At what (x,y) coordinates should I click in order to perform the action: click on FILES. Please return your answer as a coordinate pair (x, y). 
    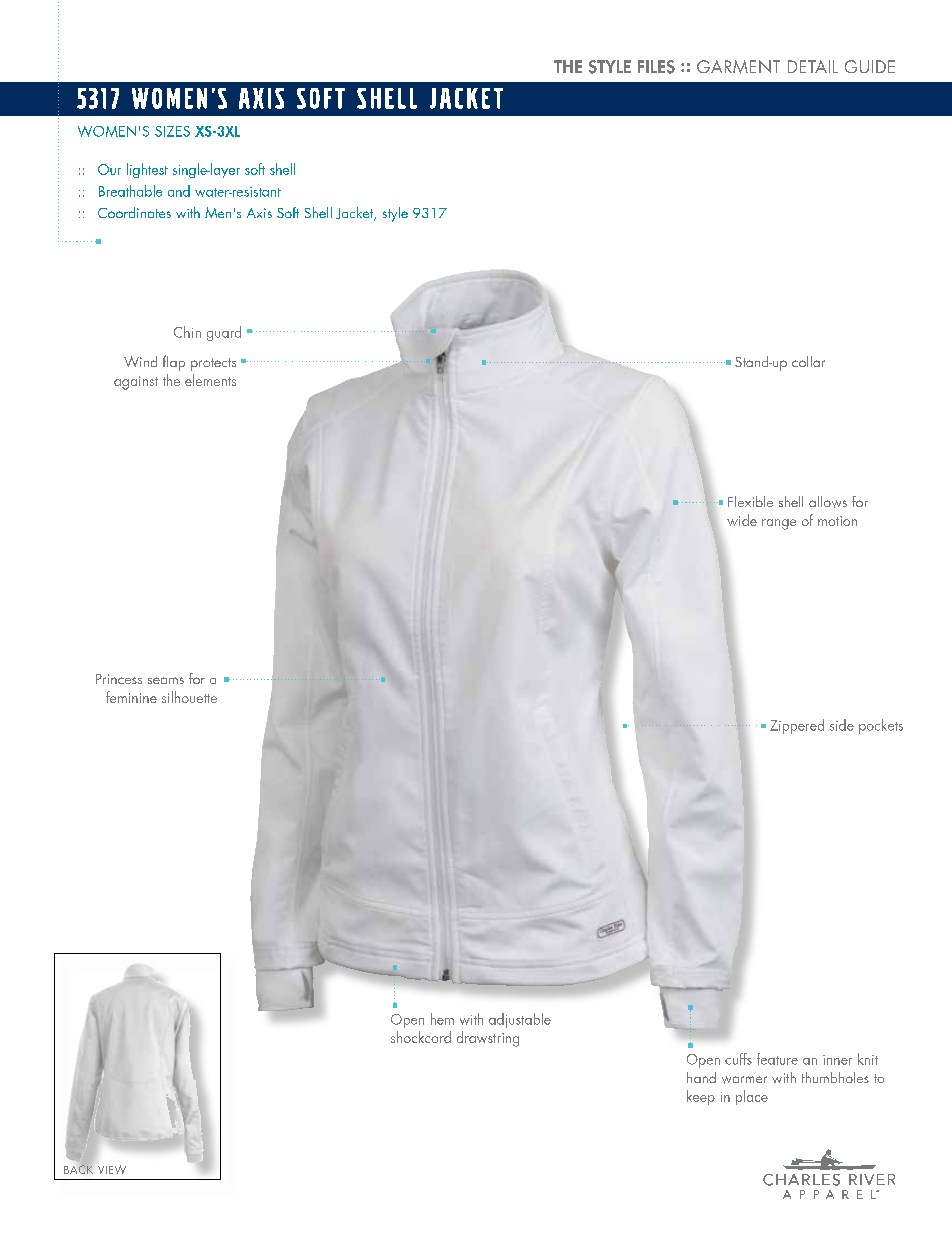
    Looking at the image, I should click on (656, 67).
